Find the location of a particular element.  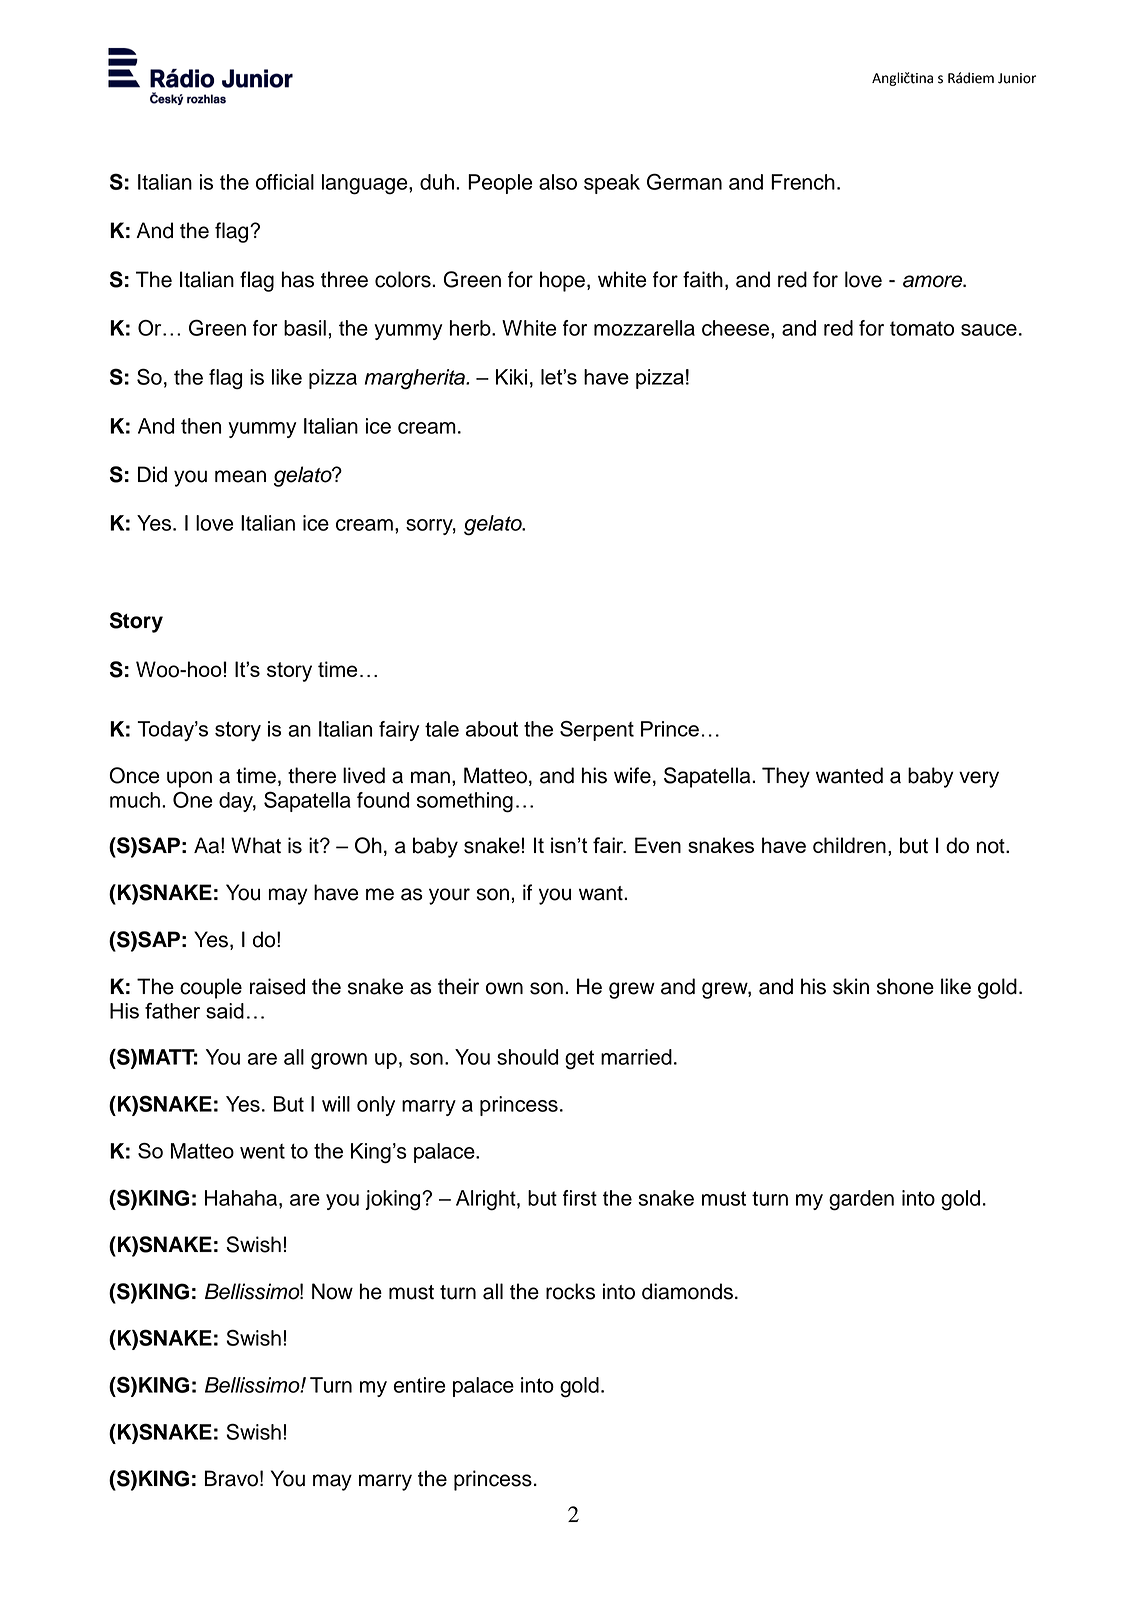

official is located at coordinates (285, 182).
